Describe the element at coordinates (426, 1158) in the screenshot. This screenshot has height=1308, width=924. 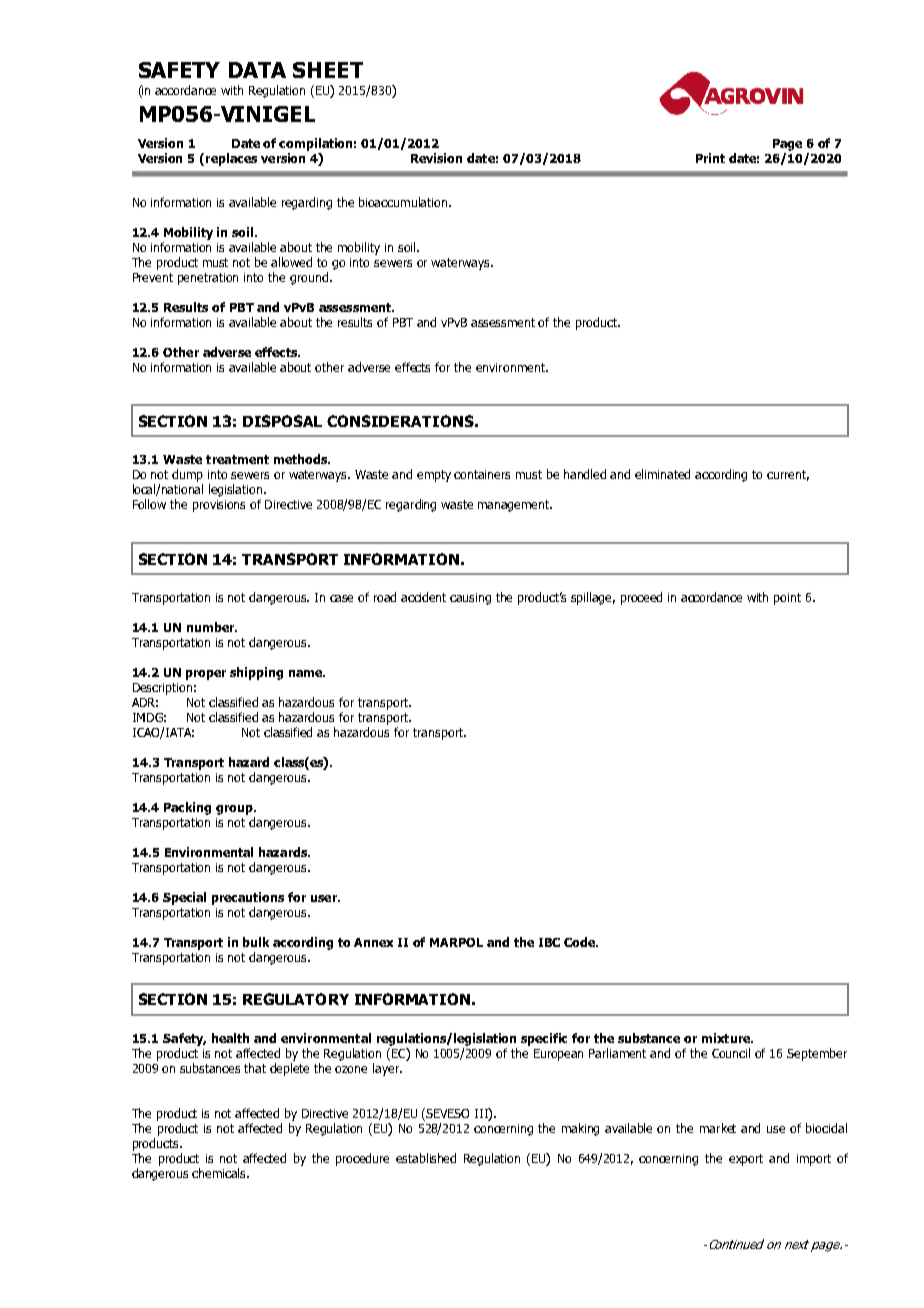
I see `established` at that location.
